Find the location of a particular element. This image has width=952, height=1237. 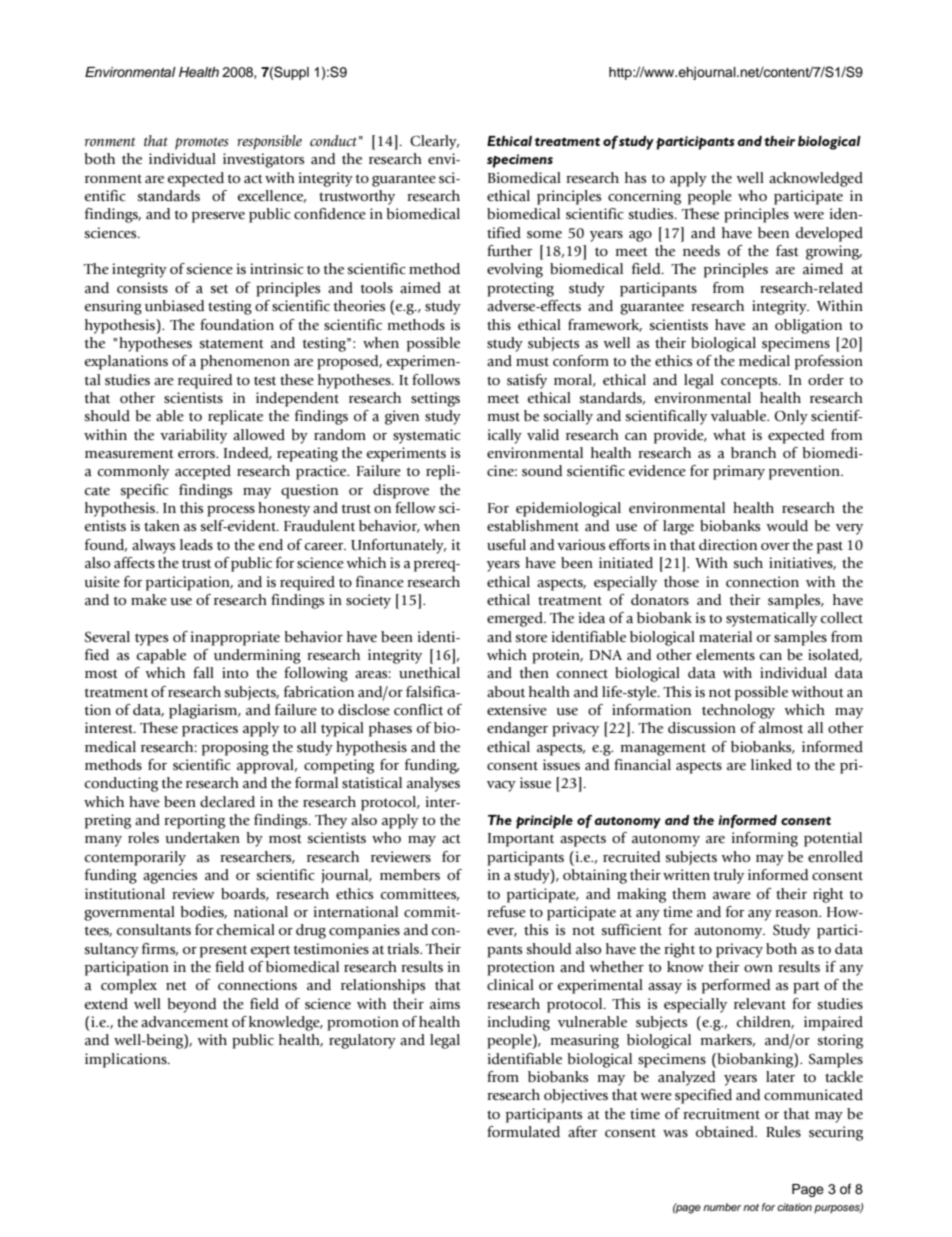

further is located at coordinates (509, 251).
